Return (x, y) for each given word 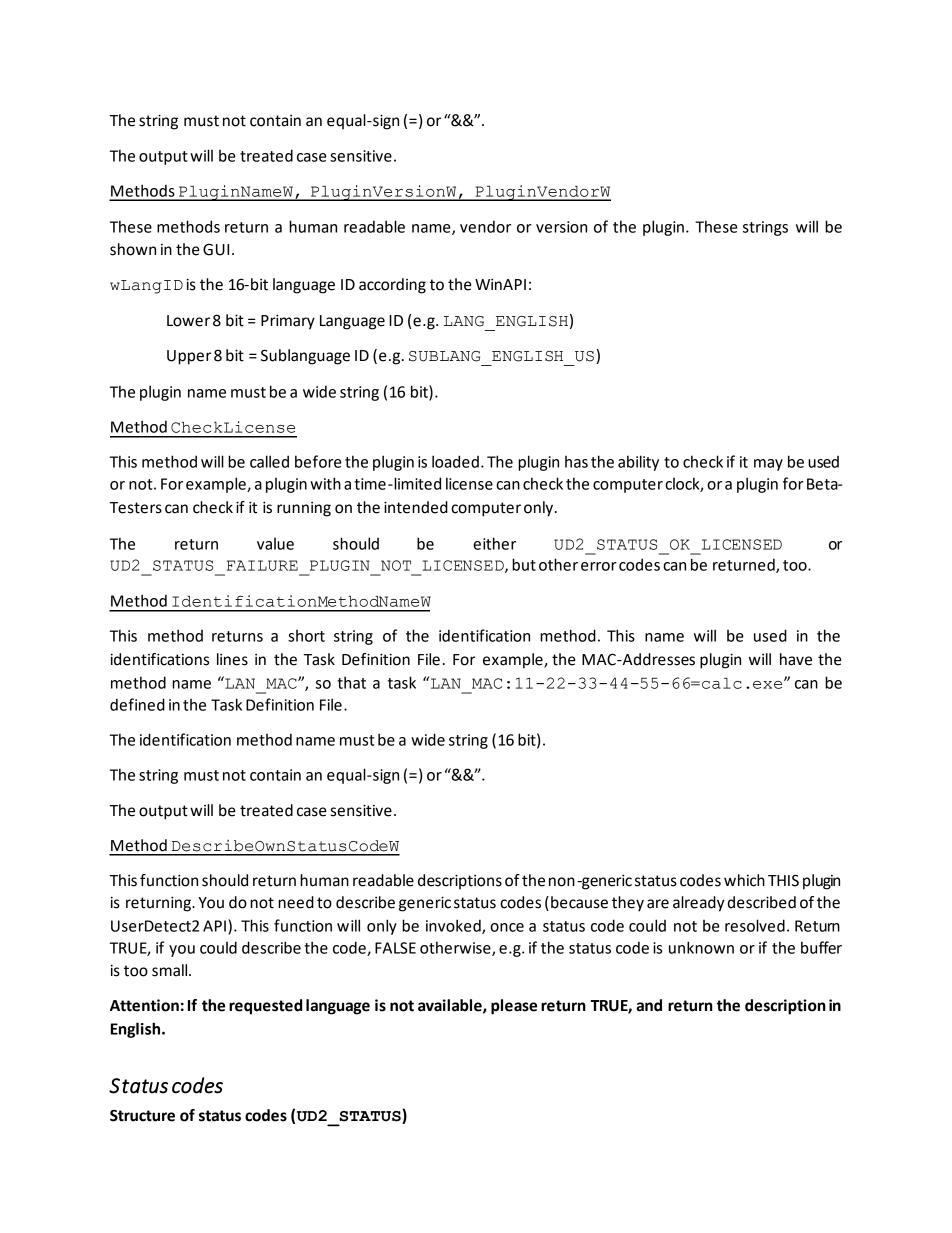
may (768, 465)
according (392, 286)
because (579, 902)
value (275, 544)
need (296, 902)
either (494, 543)
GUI (216, 249)
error (599, 566)
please (514, 1007)
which (744, 880)
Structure (142, 1115)
